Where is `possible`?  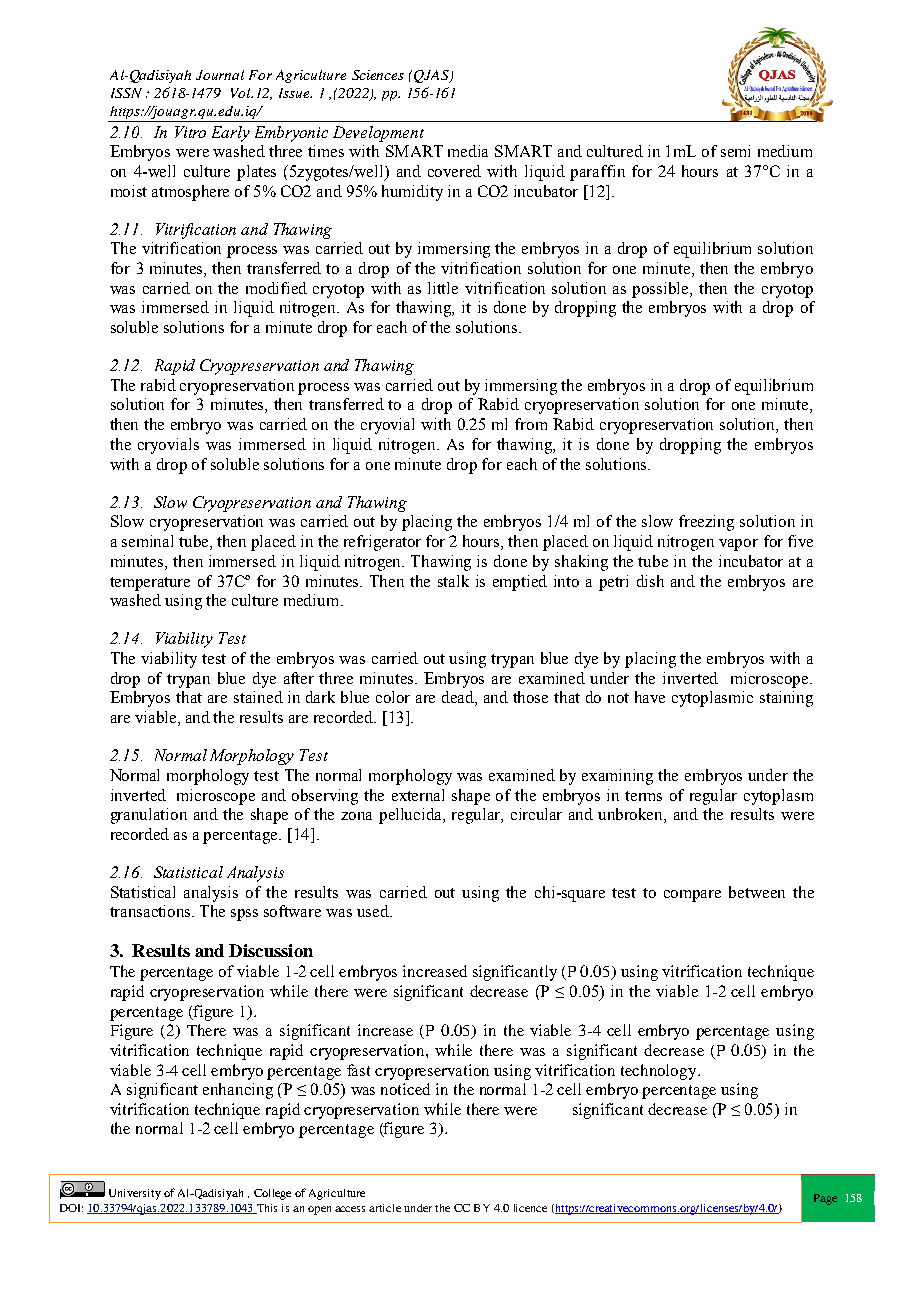
possible is located at coordinates (661, 290).
